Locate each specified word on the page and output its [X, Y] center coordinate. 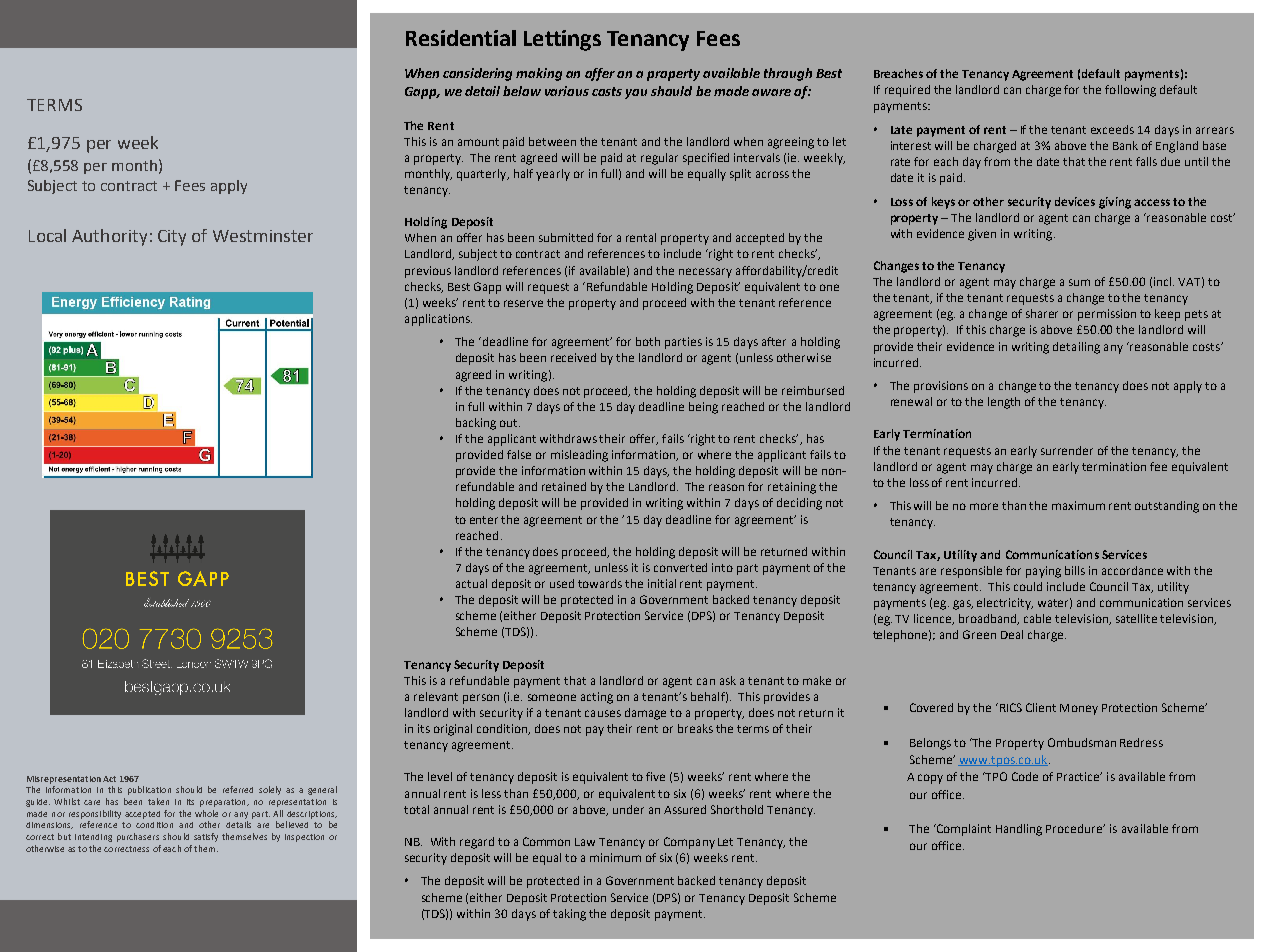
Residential [461, 38]
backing [476, 424]
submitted [566, 237]
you [636, 94]
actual [471, 583]
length [1004, 403]
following [1130, 91]
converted [680, 567]
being [703, 408]
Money [1079, 709]
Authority [109, 237]
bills [1075, 570]
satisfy [206, 837]
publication [149, 790]
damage [645, 714]
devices [1075, 201]
